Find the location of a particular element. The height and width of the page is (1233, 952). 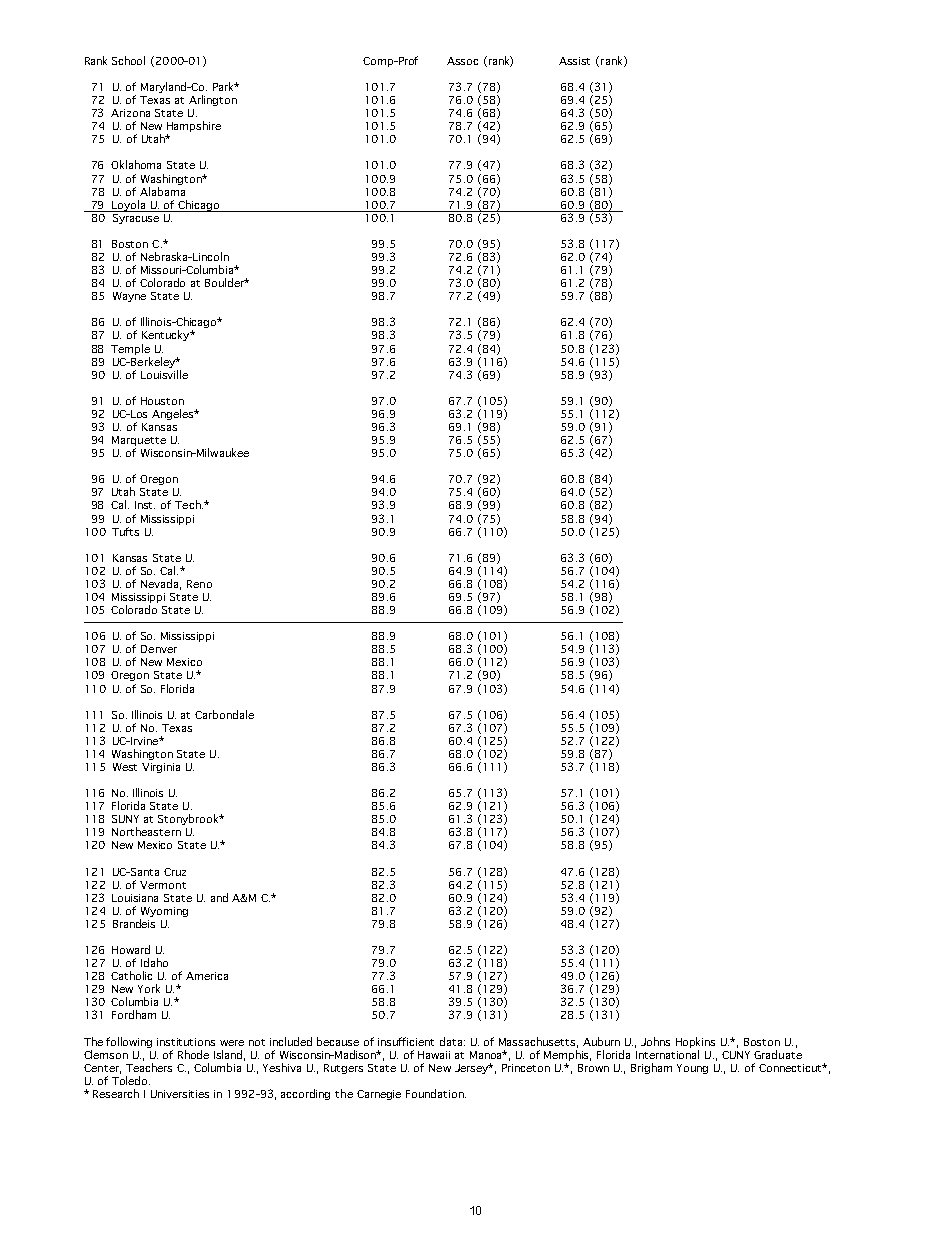

Rhode is located at coordinates (193, 1054).
